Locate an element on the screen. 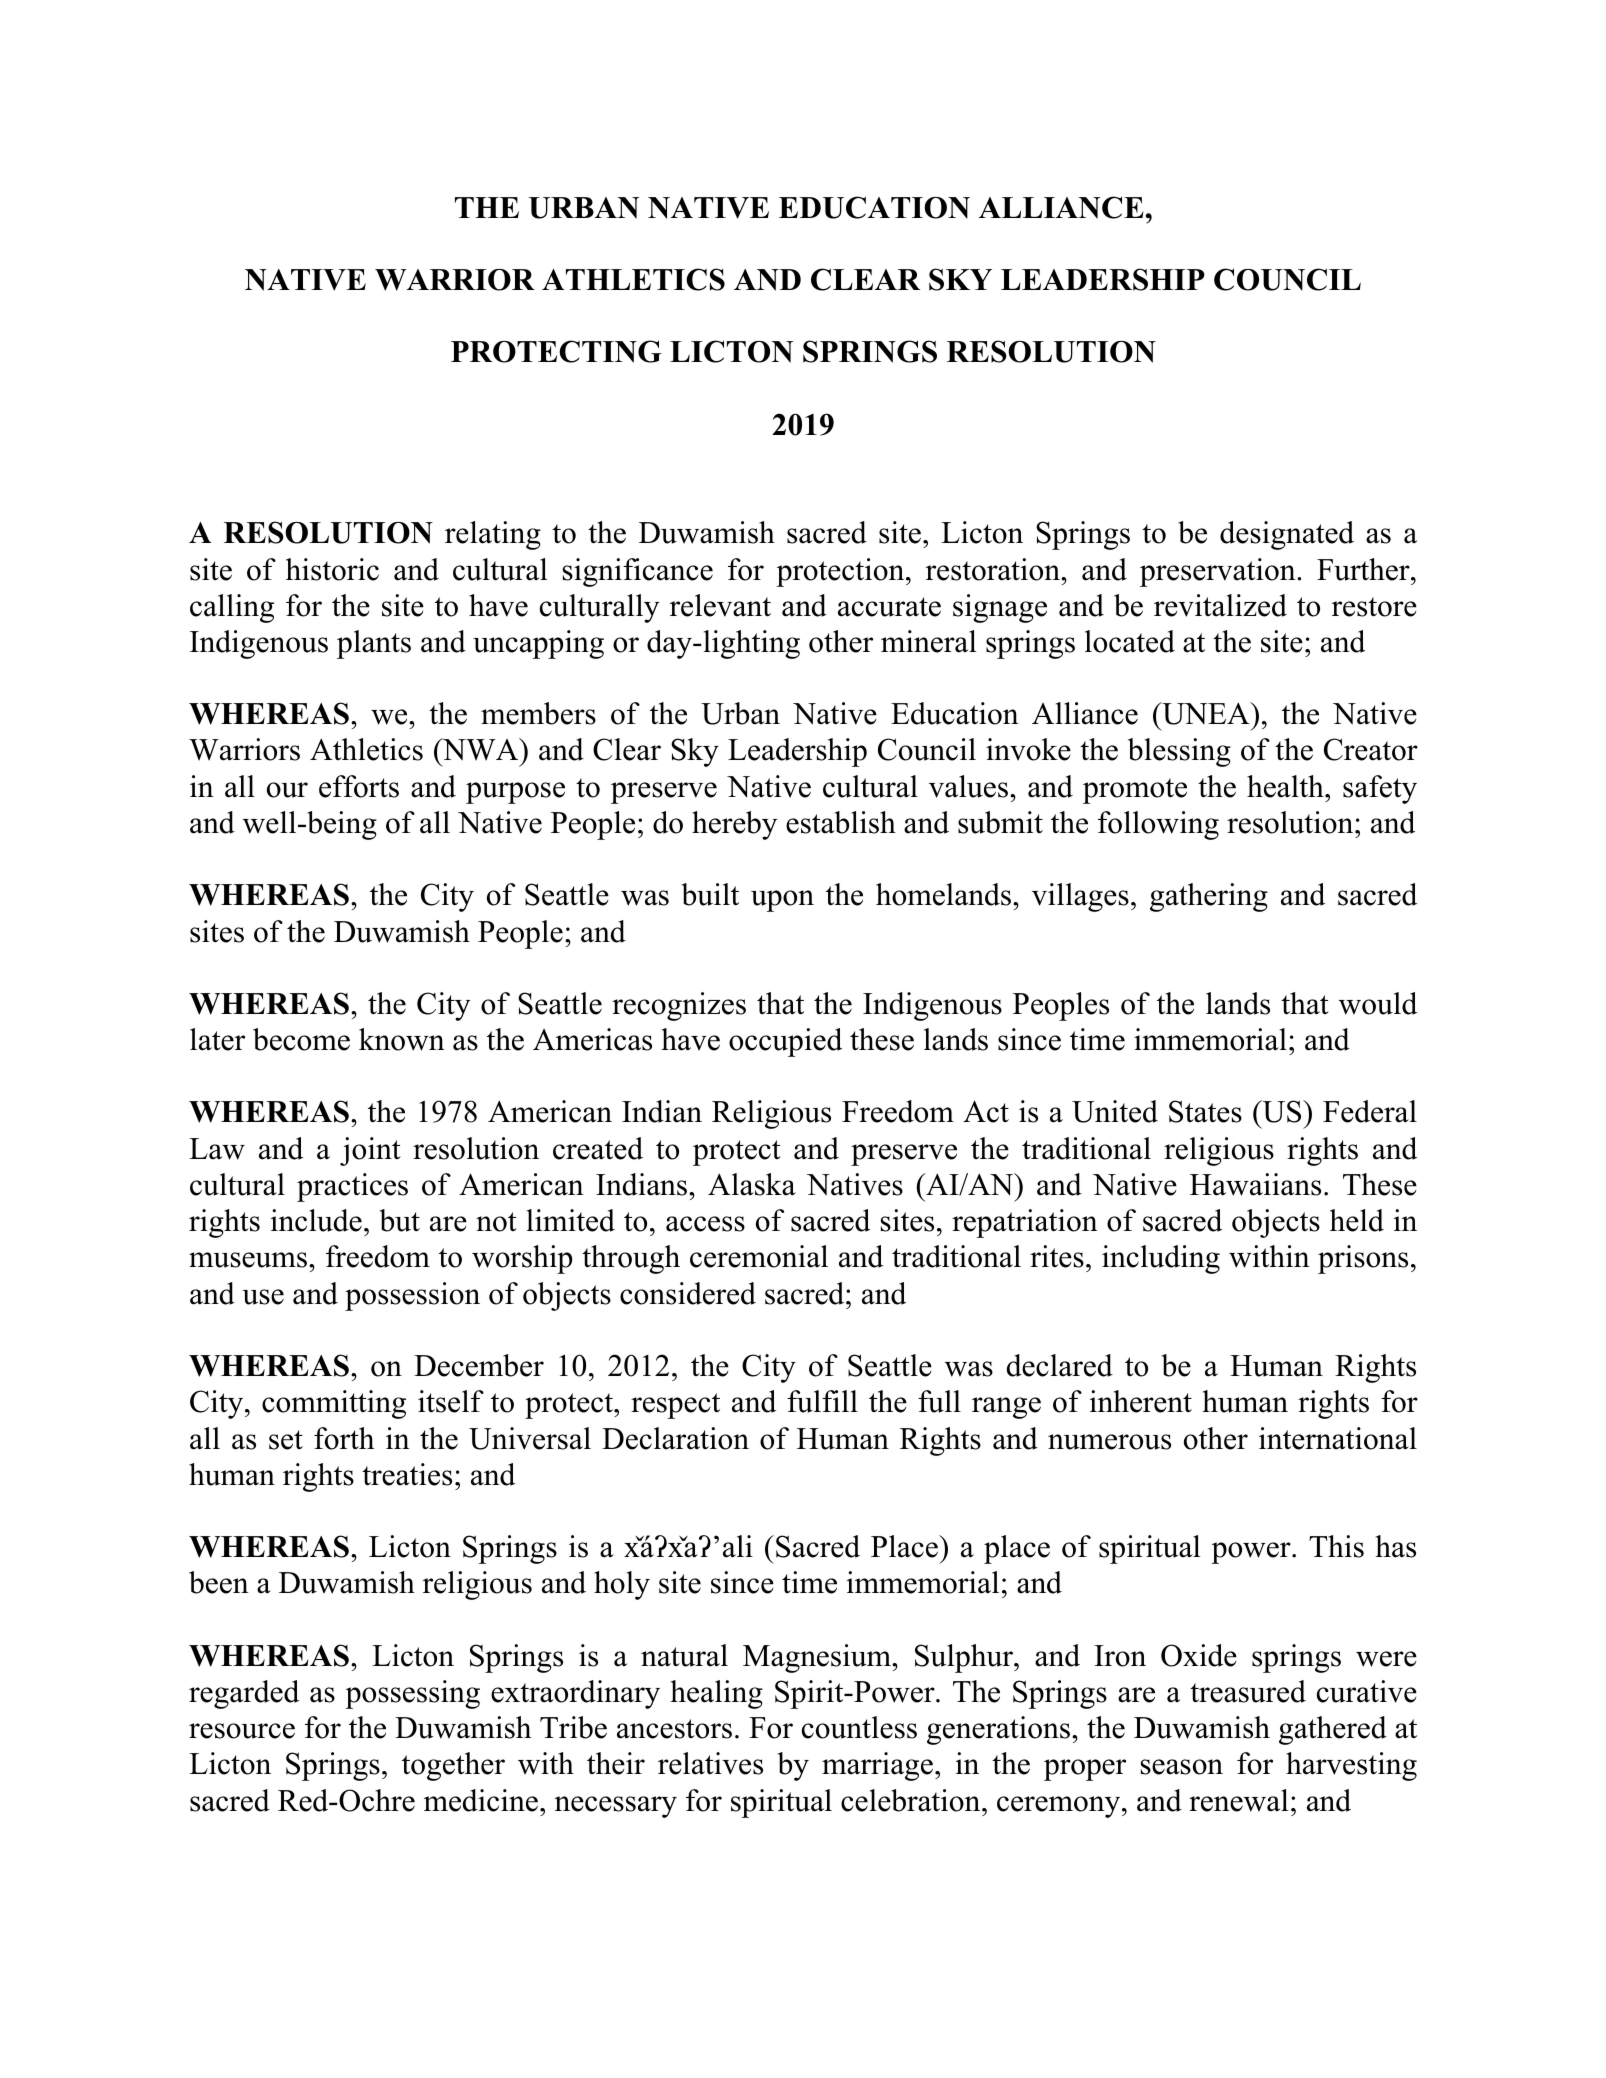  historic is located at coordinates (332, 569).
